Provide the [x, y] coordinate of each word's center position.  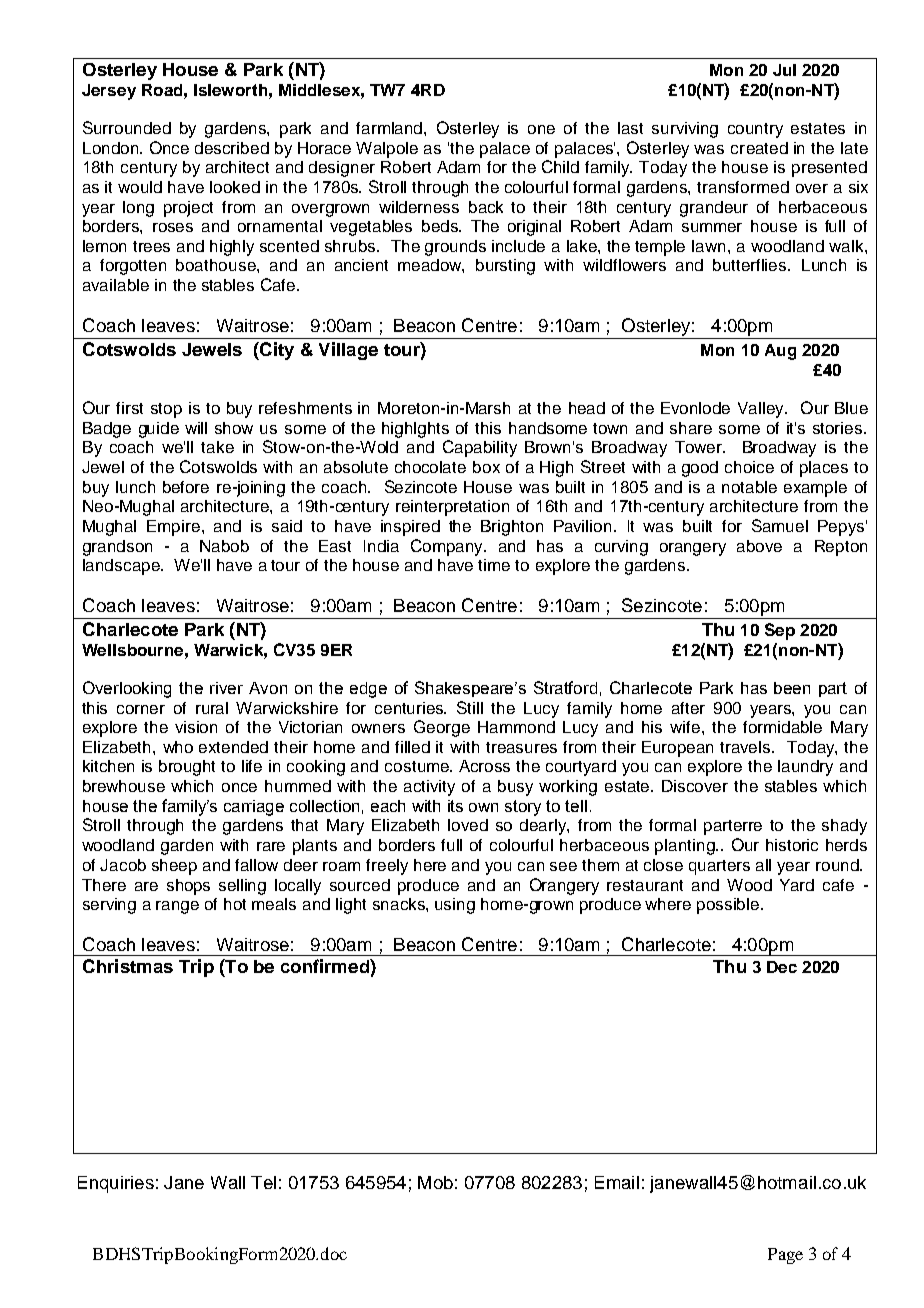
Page [785, 1256]
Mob [435, 1182]
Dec [782, 967]
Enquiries [116, 1184]
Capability [480, 448]
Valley [762, 410]
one [541, 129]
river [226, 688]
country [755, 130]
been [792, 688]
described [232, 148]
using [455, 906]
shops [188, 887]
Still [470, 707]
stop [166, 410]
